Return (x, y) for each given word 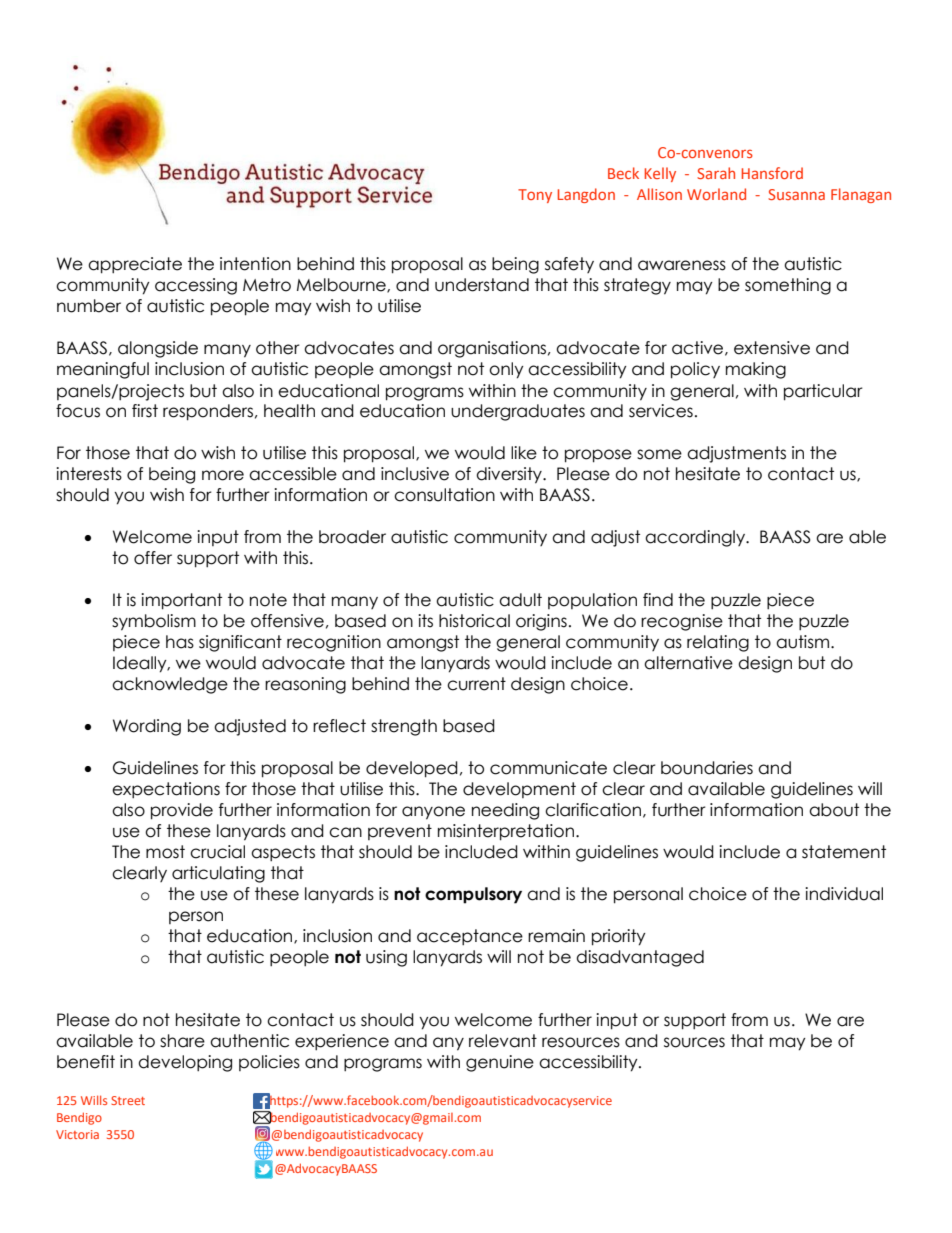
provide (182, 811)
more (223, 475)
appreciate (135, 265)
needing (505, 811)
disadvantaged (640, 958)
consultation (444, 495)
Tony (535, 196)
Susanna (796, 194)
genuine (500, 1063)
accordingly (696, 538)
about (834, 810)
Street (128, 1100)
